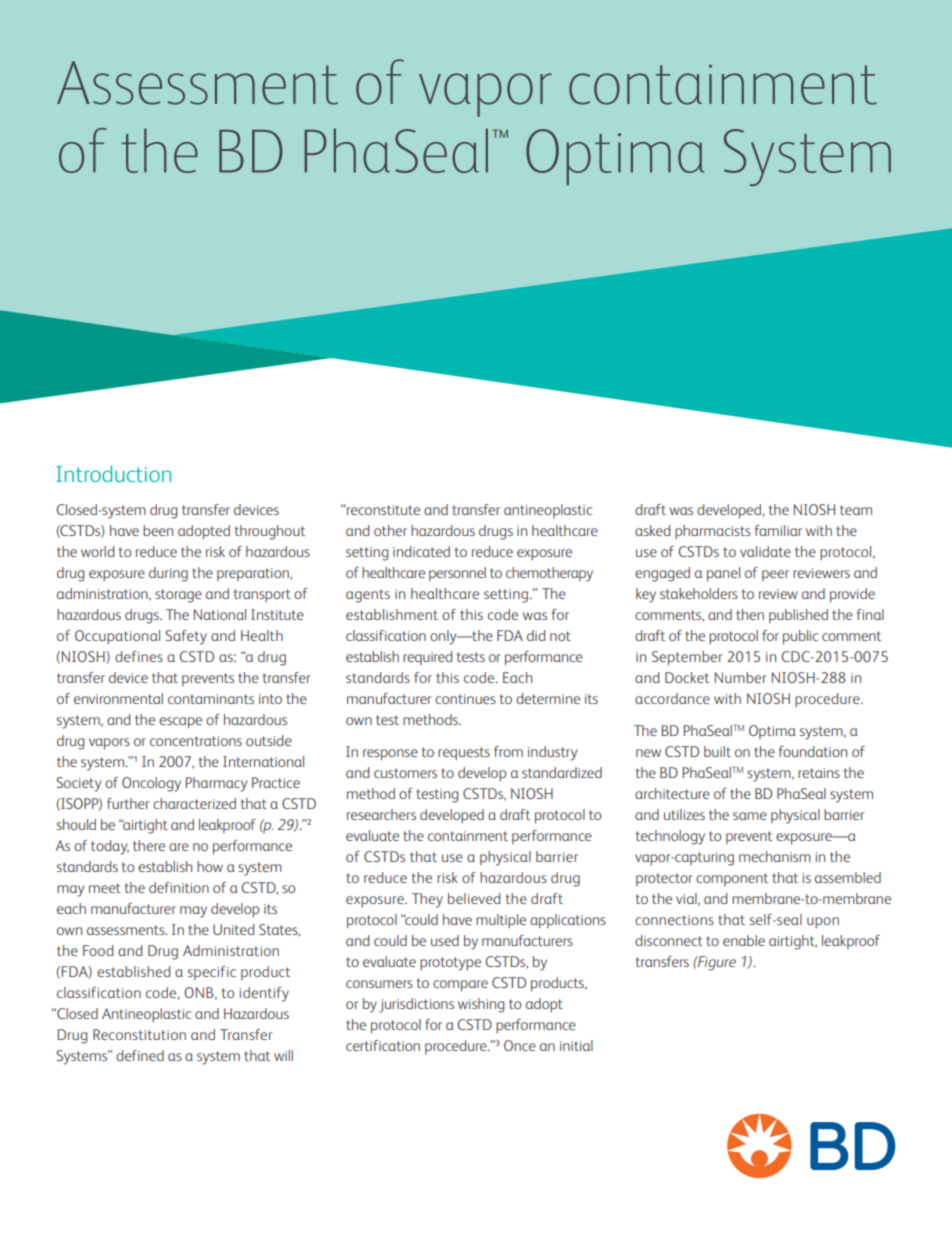 The width and height of the document is (952, 1233). I want to click on team, so click(856, 510).
